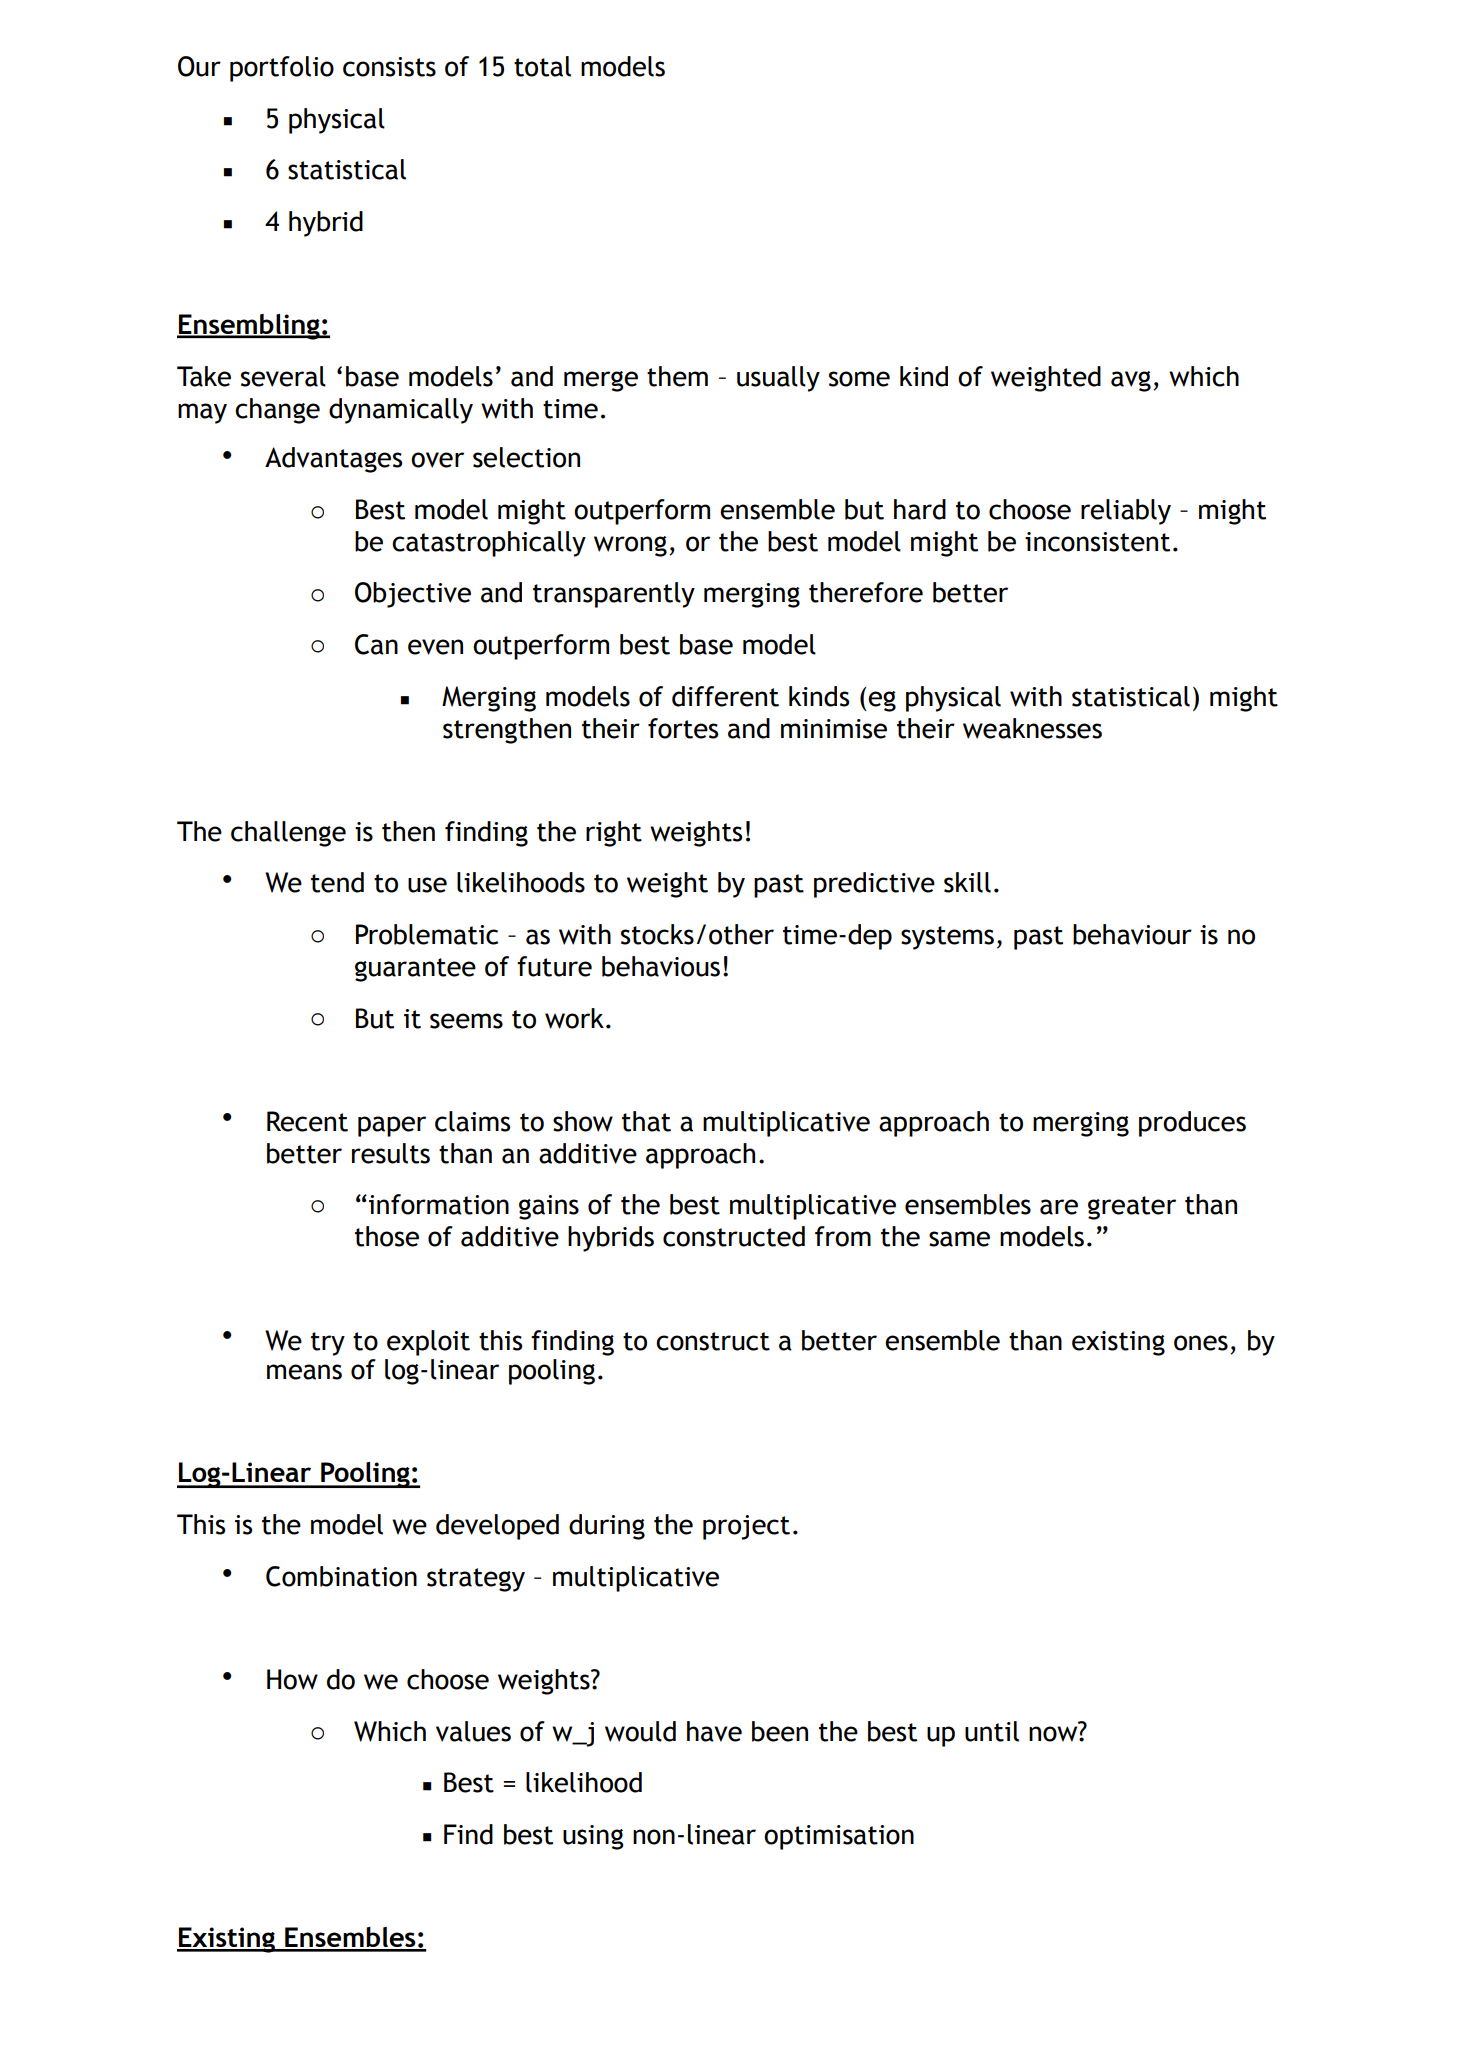 The height and width of the document is (2070, 1463). I want to click on avg, so click(1131, 381).
